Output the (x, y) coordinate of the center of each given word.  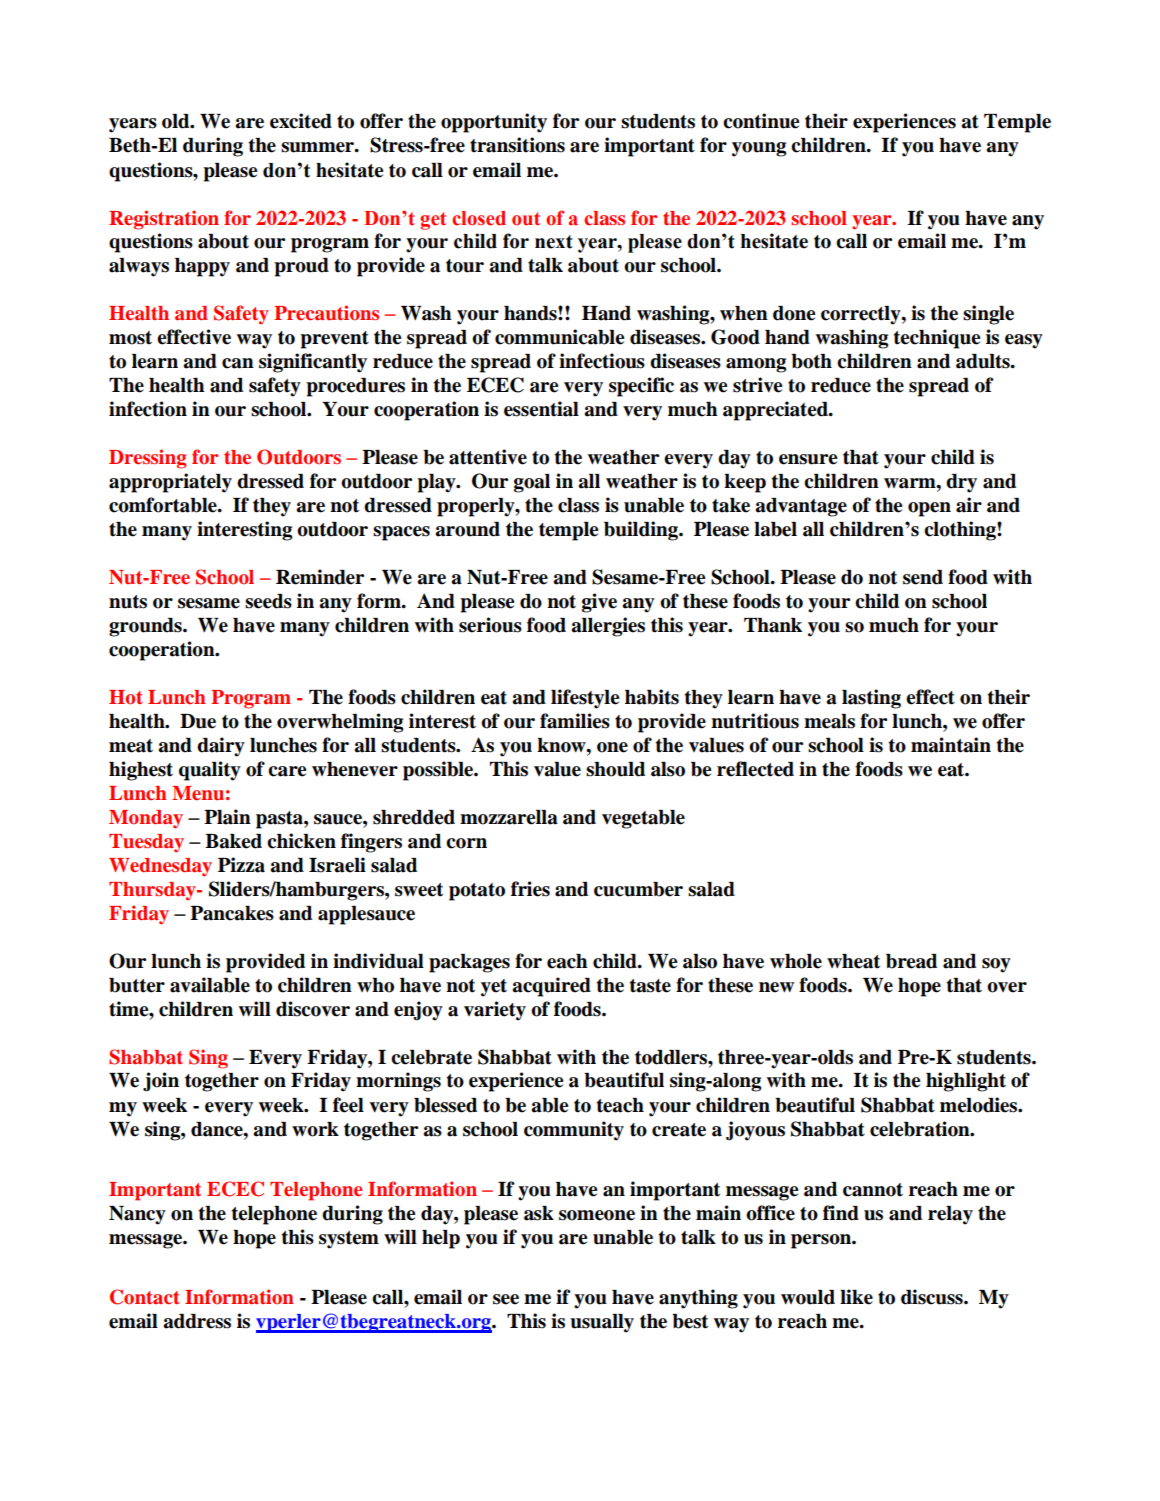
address (197, 1321)
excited (301, 121)
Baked (233, 841)
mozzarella (509, 817)
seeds (268, 601)
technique (937, 339)
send (923, 577)
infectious (602, 361)
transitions (517, 145)
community (574, 1131)
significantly (313, 363)
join (161, 1082)
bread (911, 961)
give (599, 603)
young (759, 149)
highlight (966, 1082)
